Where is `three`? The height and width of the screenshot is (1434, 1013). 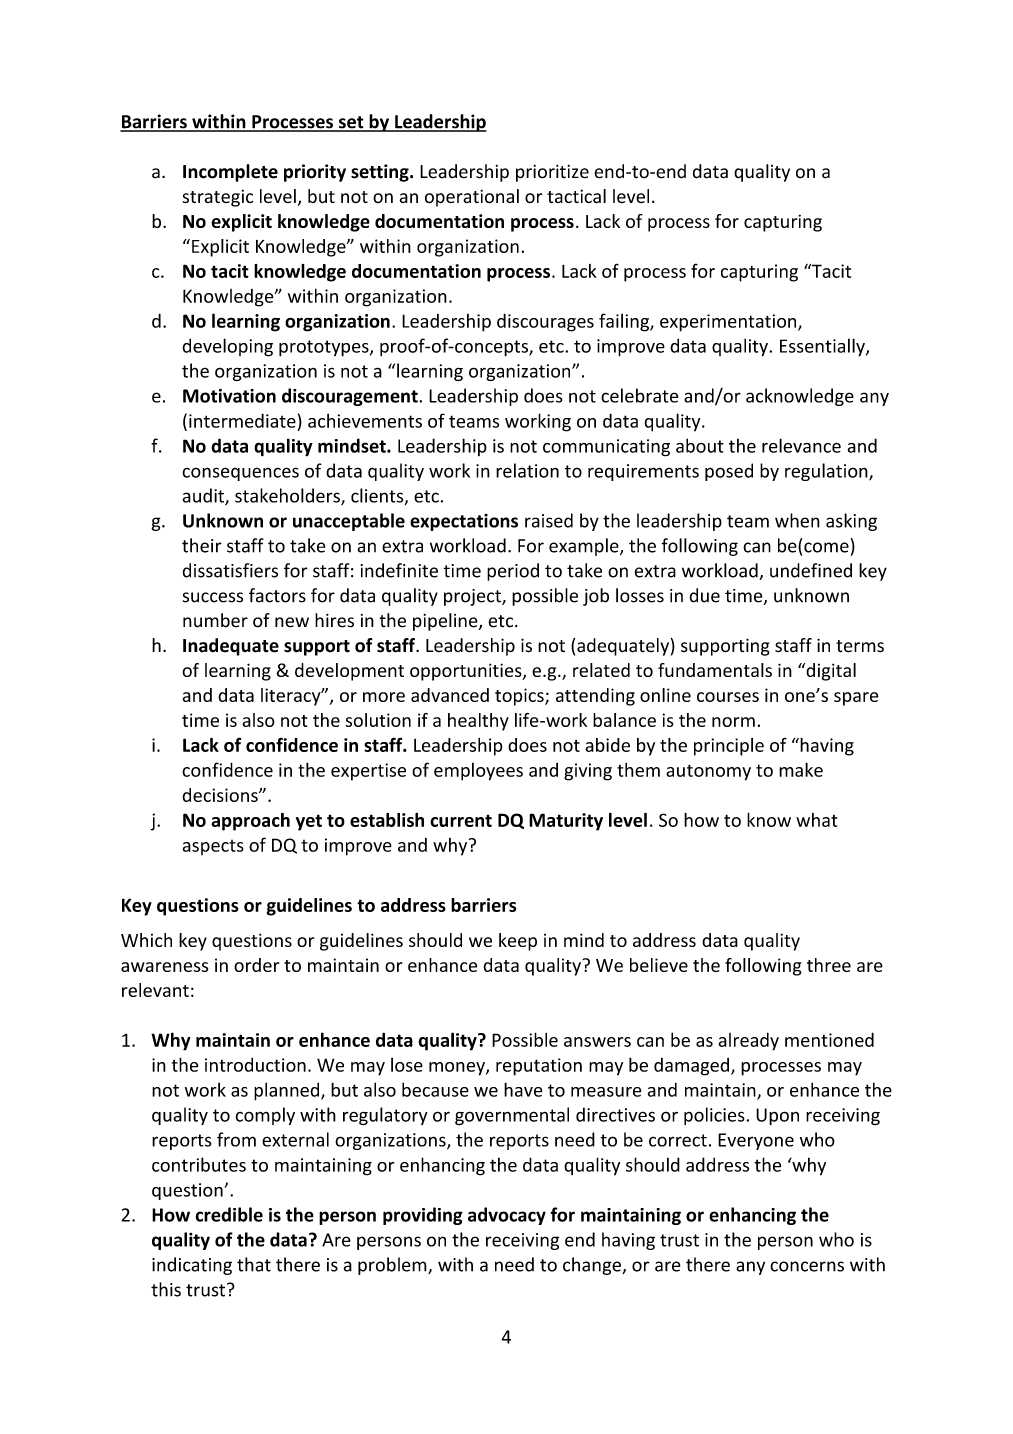
three is located at coordinates (829, 965).
